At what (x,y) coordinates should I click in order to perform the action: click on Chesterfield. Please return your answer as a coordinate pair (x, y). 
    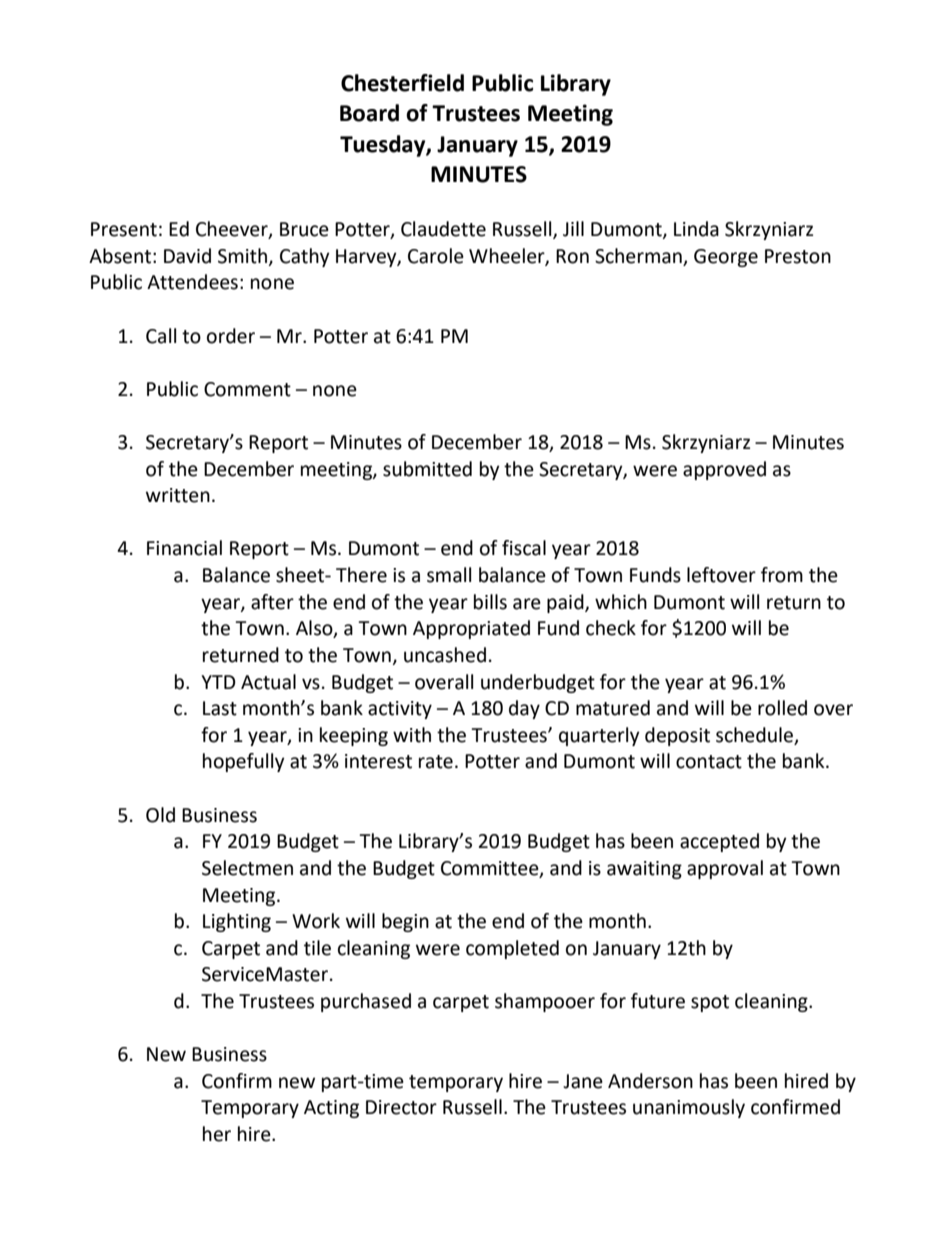
    Looking at the image, I should click on (402, 83).
